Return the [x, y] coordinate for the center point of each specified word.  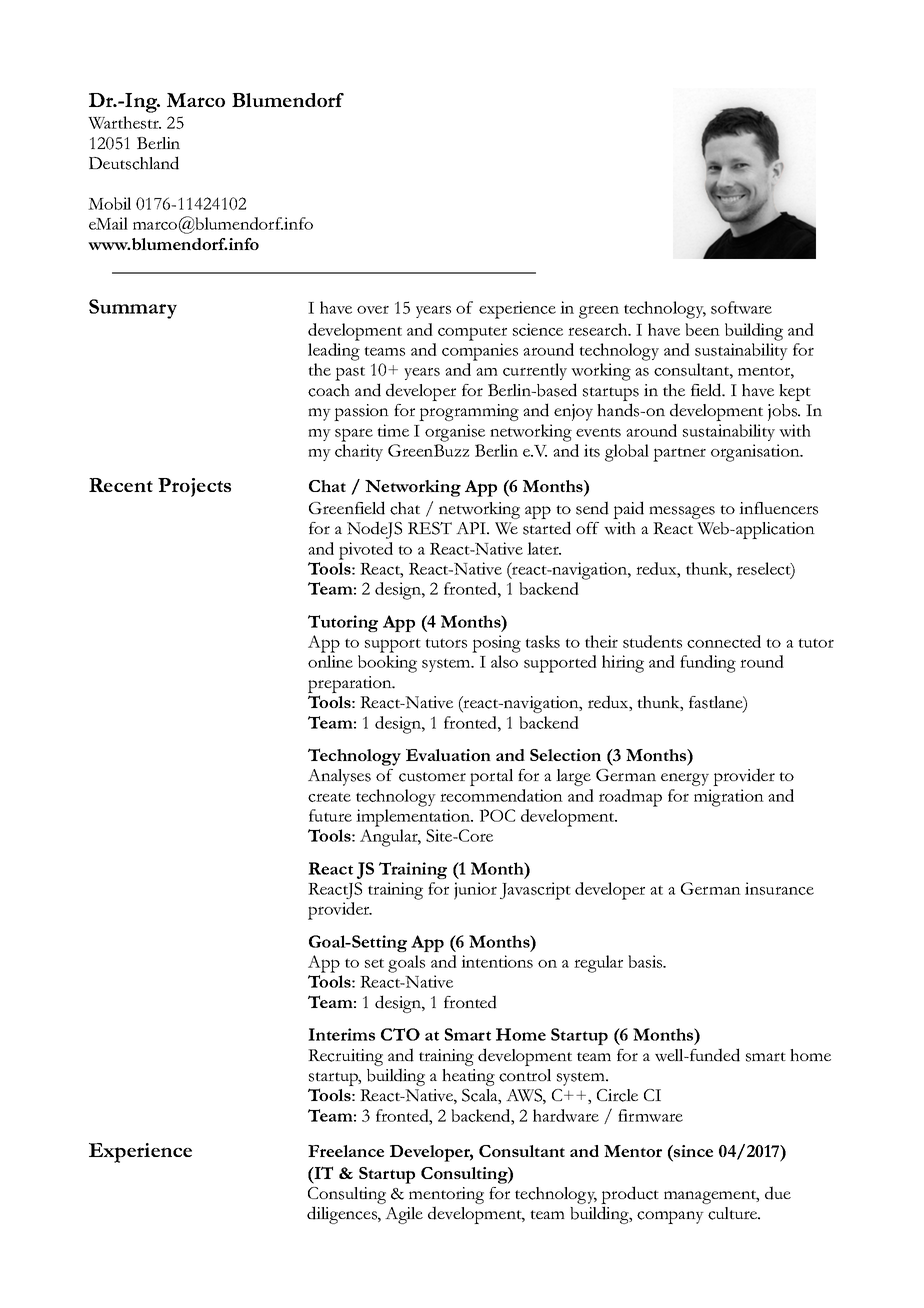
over [373, 309]
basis [646, 961]
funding [708, 664]
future [330, 815]
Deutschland [134, 163]
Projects [194, 487]
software [741, 307]
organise [455, 433]
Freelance [346, 1151]
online [330, 661]
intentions [497, 961]
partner [679, 455]
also [504, 661]
